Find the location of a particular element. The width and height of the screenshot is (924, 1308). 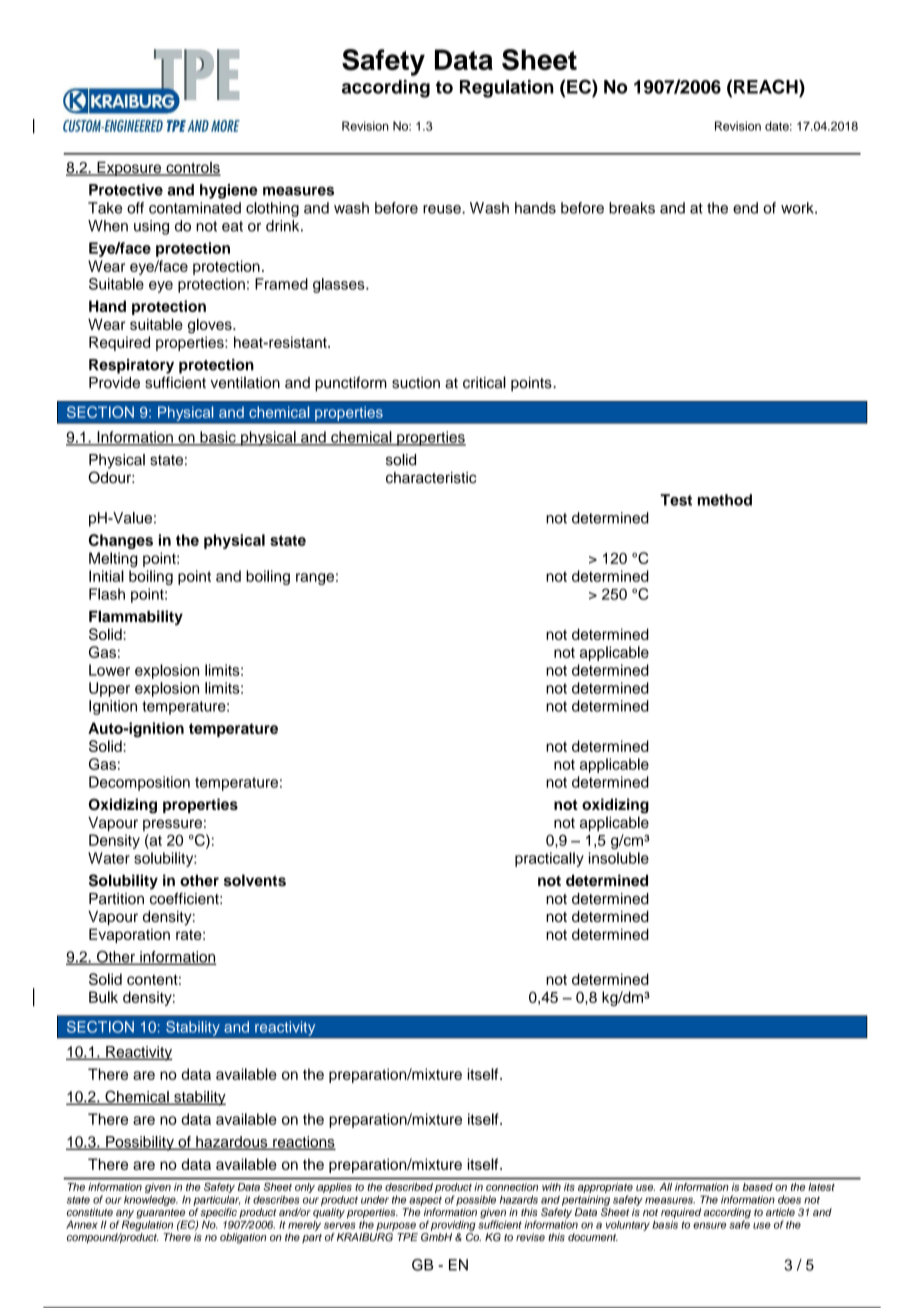

Lower is located at coordinates (109, 670).
